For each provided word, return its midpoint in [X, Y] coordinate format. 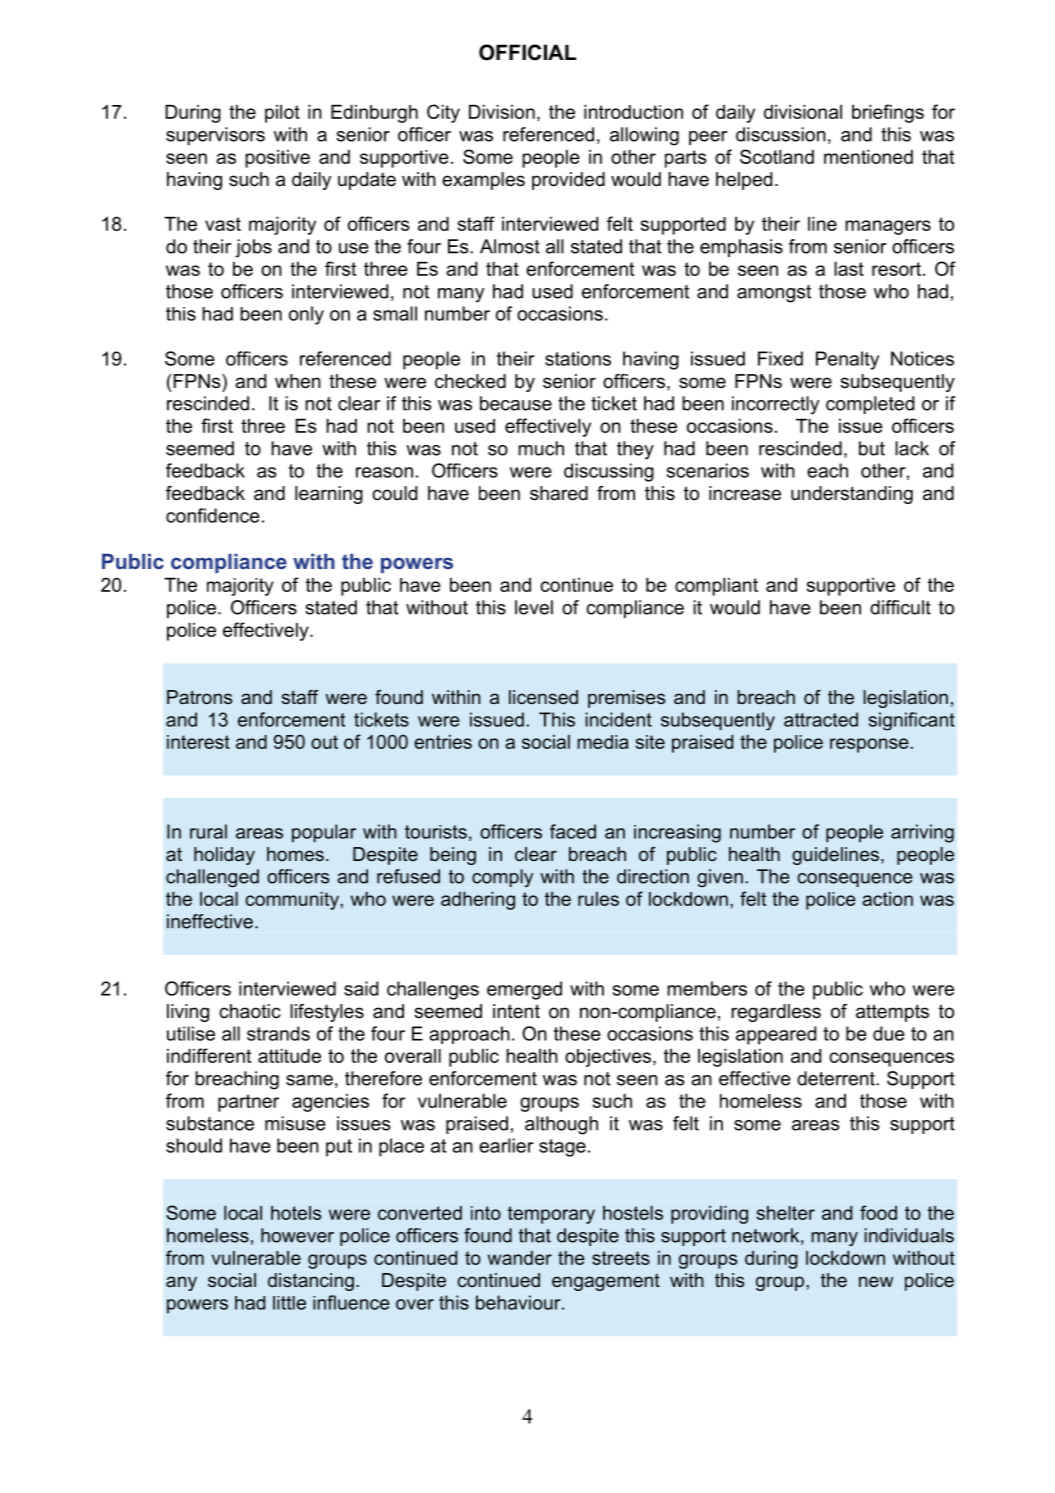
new [876, 1281]
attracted [821, 719]
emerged [524, 990]
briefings [888, 113]
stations [578, 358]
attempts [892, 1013]
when [298, 381]
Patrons [199, 697]
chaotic [250, 1011]
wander [520, 1258]
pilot [282, 114]
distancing [311, 1282]
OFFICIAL [527, 52]
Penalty [847, 360]
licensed [543, 697]
